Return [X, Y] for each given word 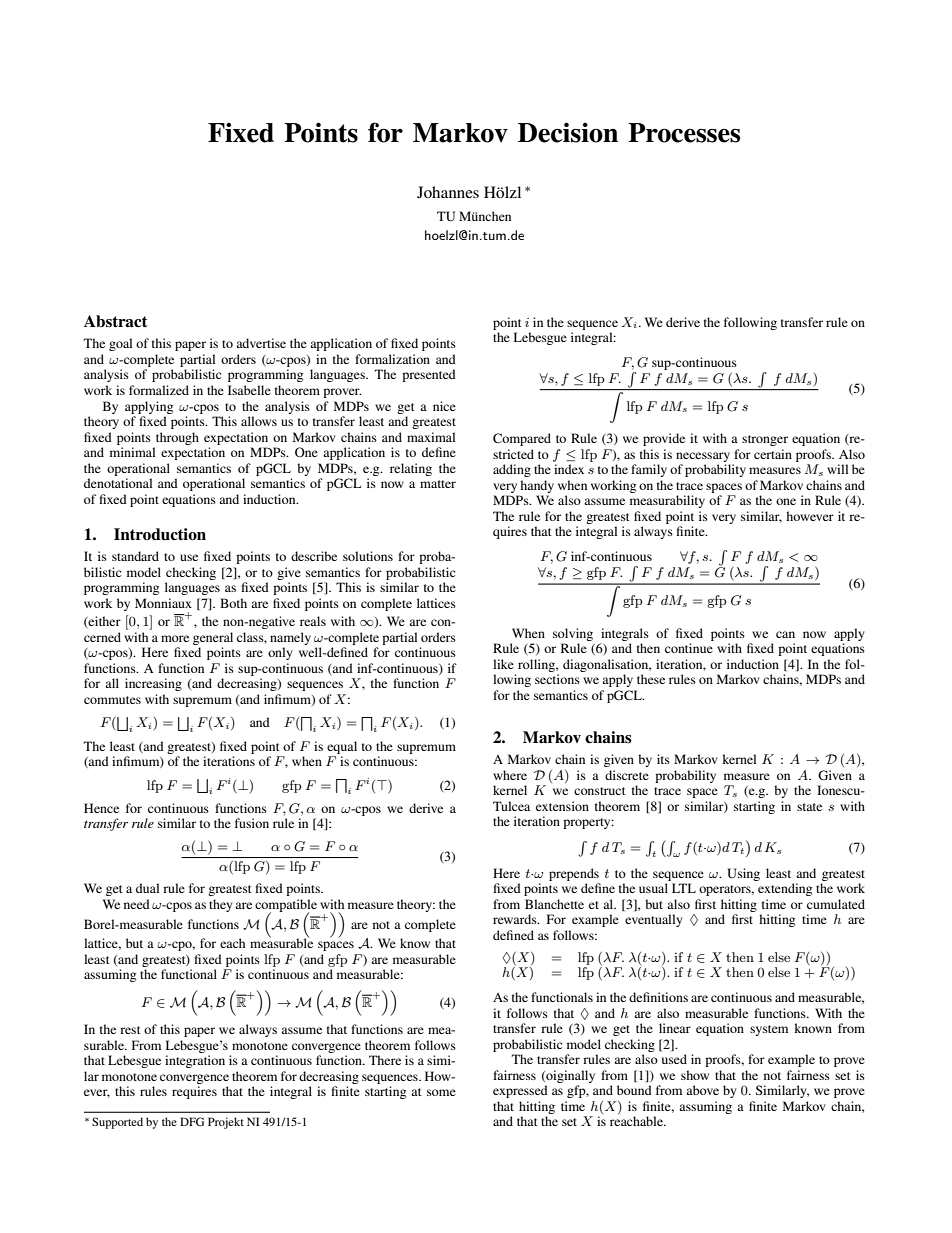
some [441, 1092]
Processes [684, 133]
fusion [252, 823]
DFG [192, 1121]
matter [438, 484]
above [702, 1090]
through [177, 438]
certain [773, 454]
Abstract [115, 321]
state [809, 807]
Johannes [448, 192]
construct [600, 791]
